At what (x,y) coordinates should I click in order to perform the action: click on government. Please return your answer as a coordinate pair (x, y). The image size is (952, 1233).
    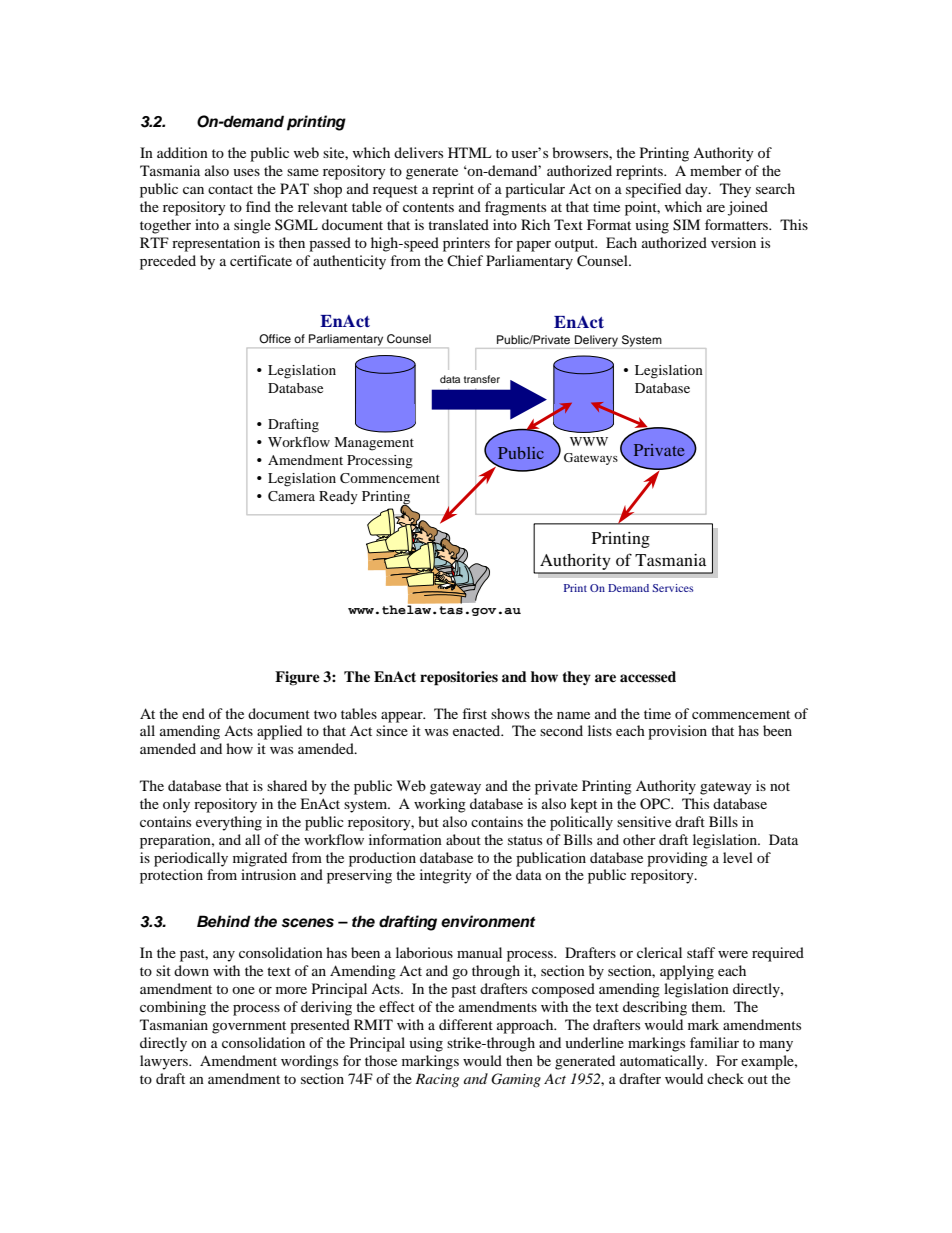
    Looking at the image, I should click on (249, 1027).
